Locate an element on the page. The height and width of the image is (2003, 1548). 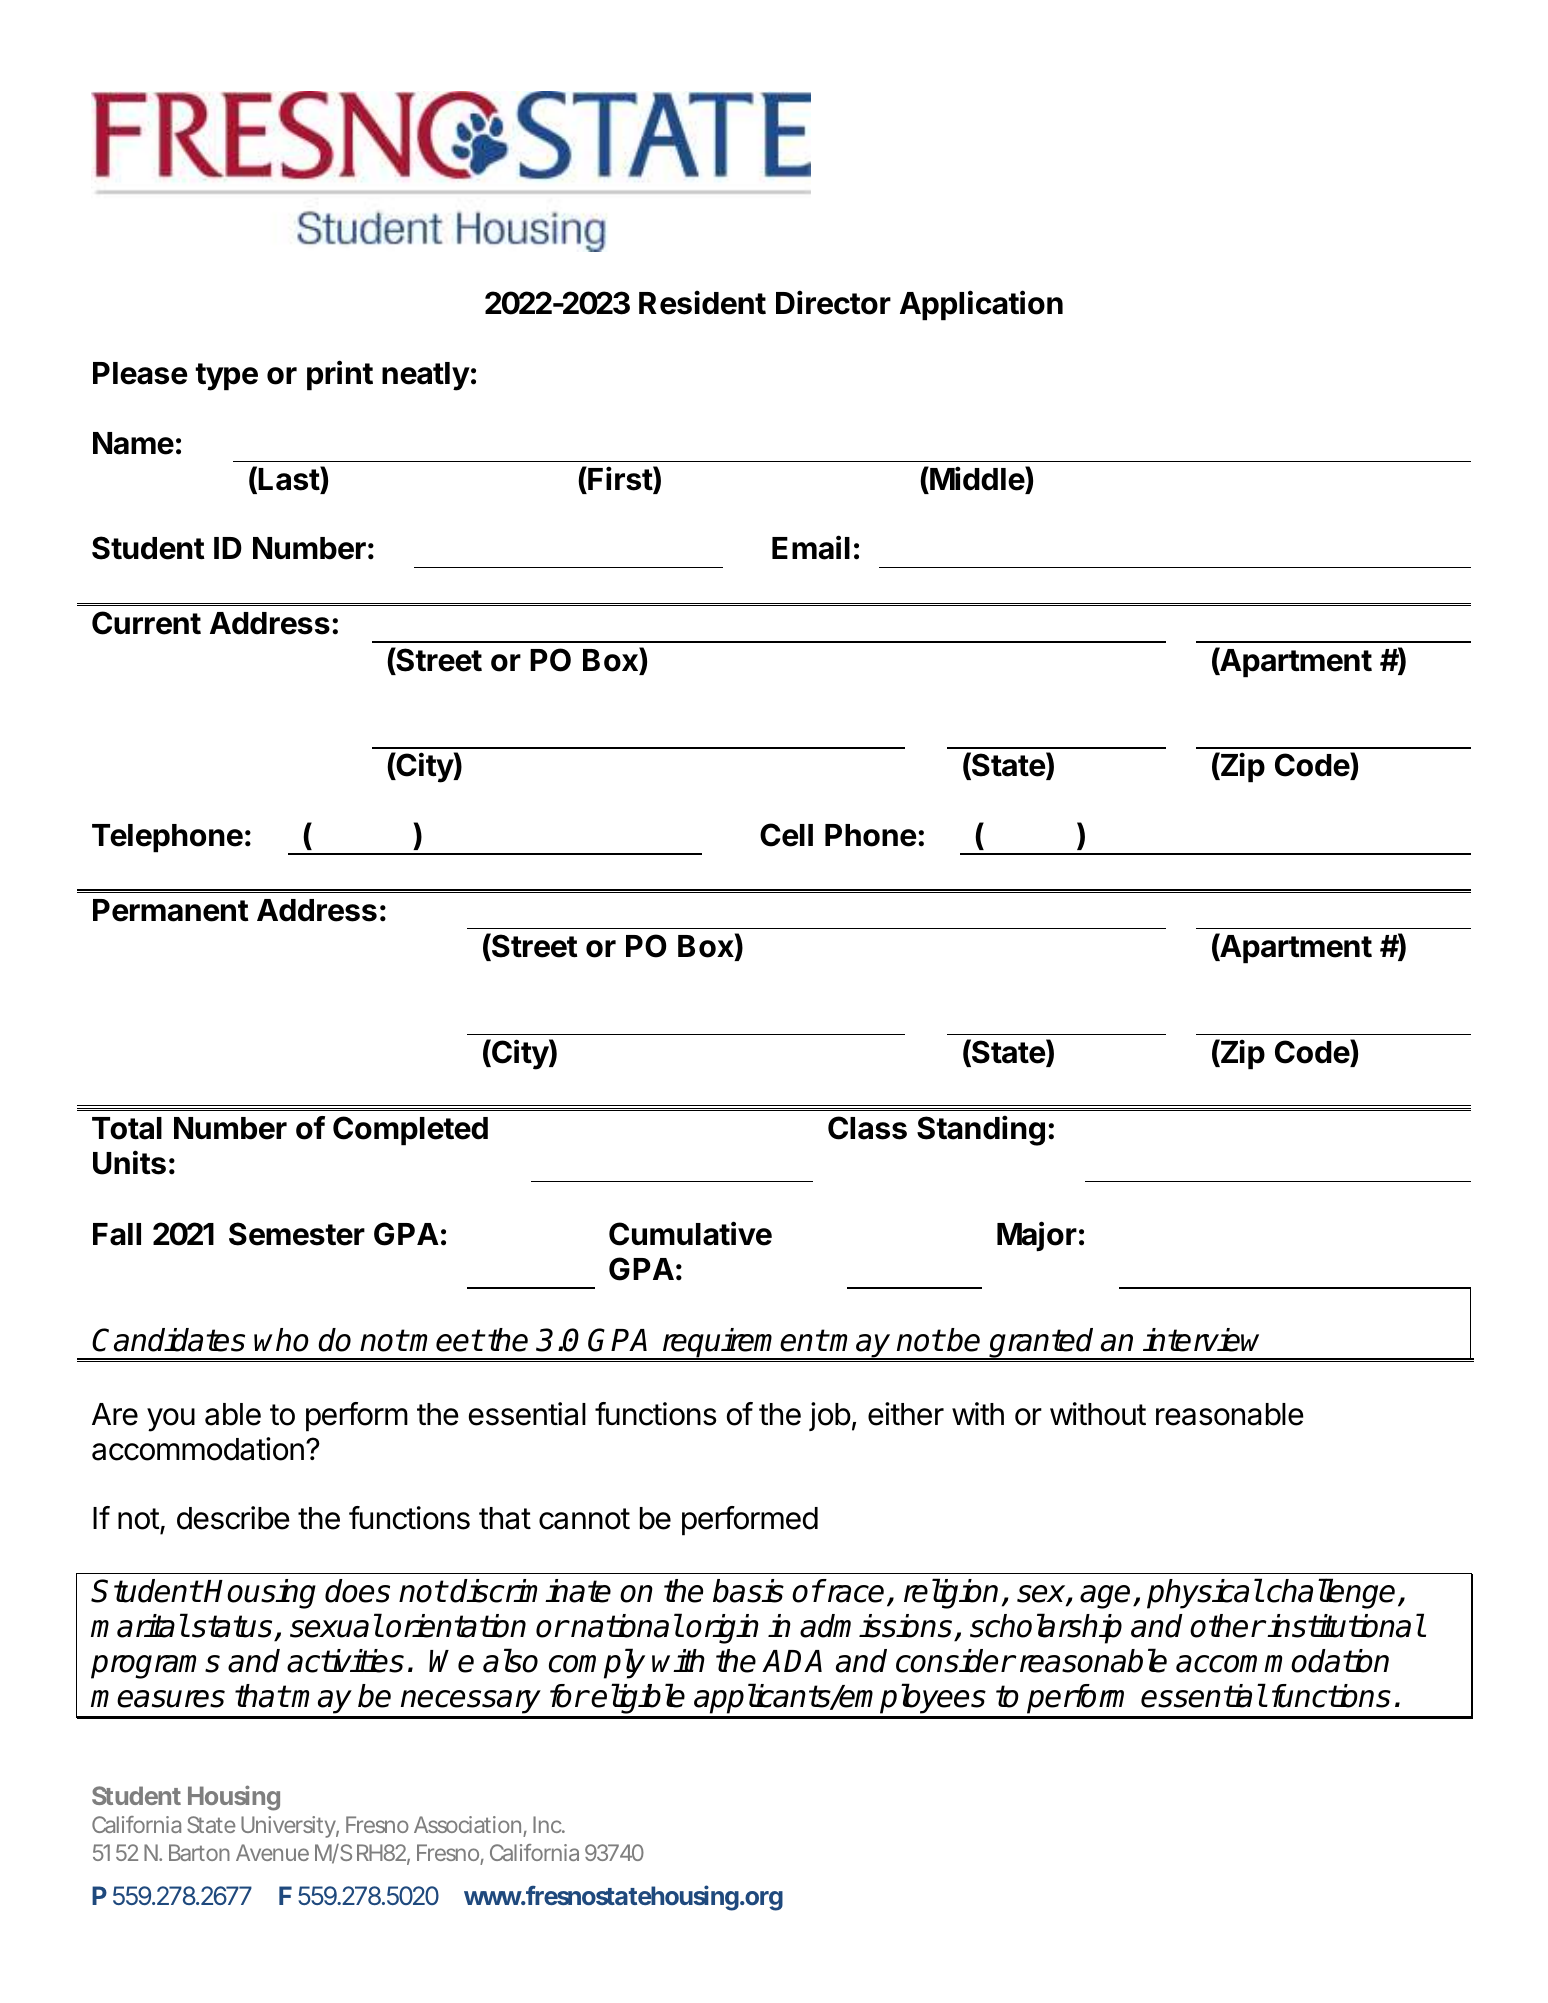
interview is located at coordinates (1201, 1340).
